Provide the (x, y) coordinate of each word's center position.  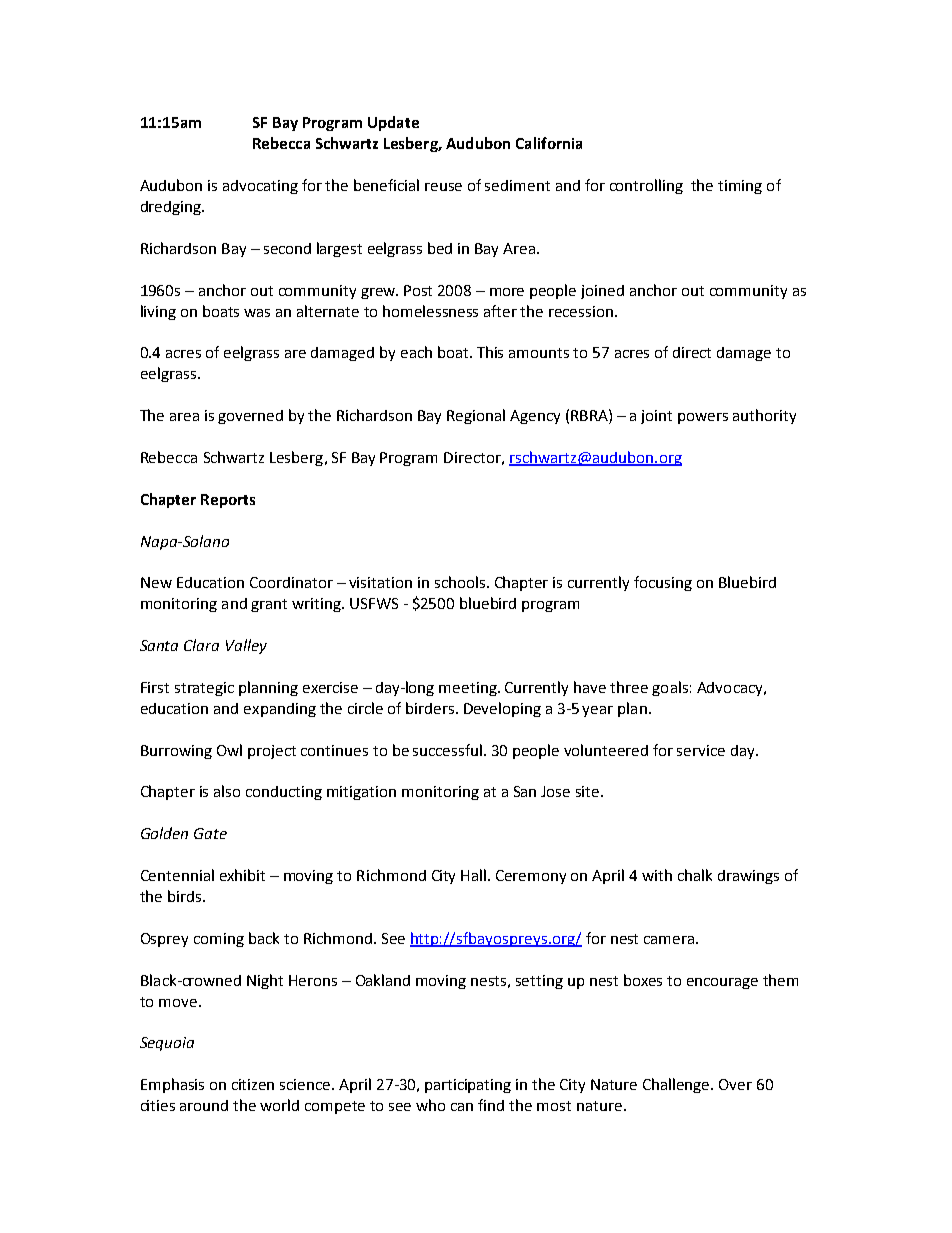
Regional (476, 416)
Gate (210, 833)
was (257, 313)
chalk (695, 875)
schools (460, 582)
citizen (253, 1084)
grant (269, 605)
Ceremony (531, 877)
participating (468, 1086)
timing (740, 187)
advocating (260, 187)
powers (703, 418)
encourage (722, 983)
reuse (443, 187)
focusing (663, 583)
